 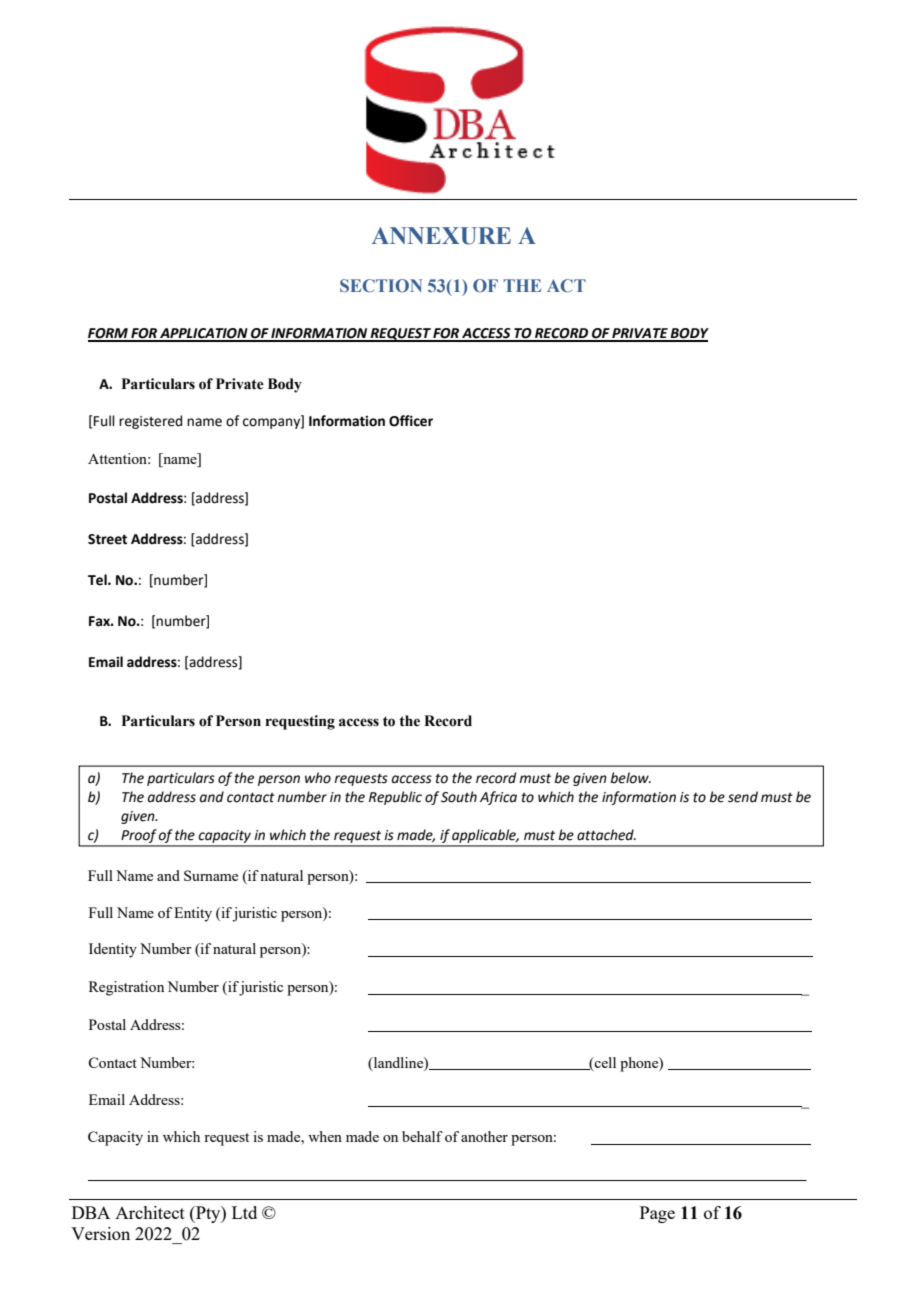 I want to click on registered, so click(x=150, y=422).
